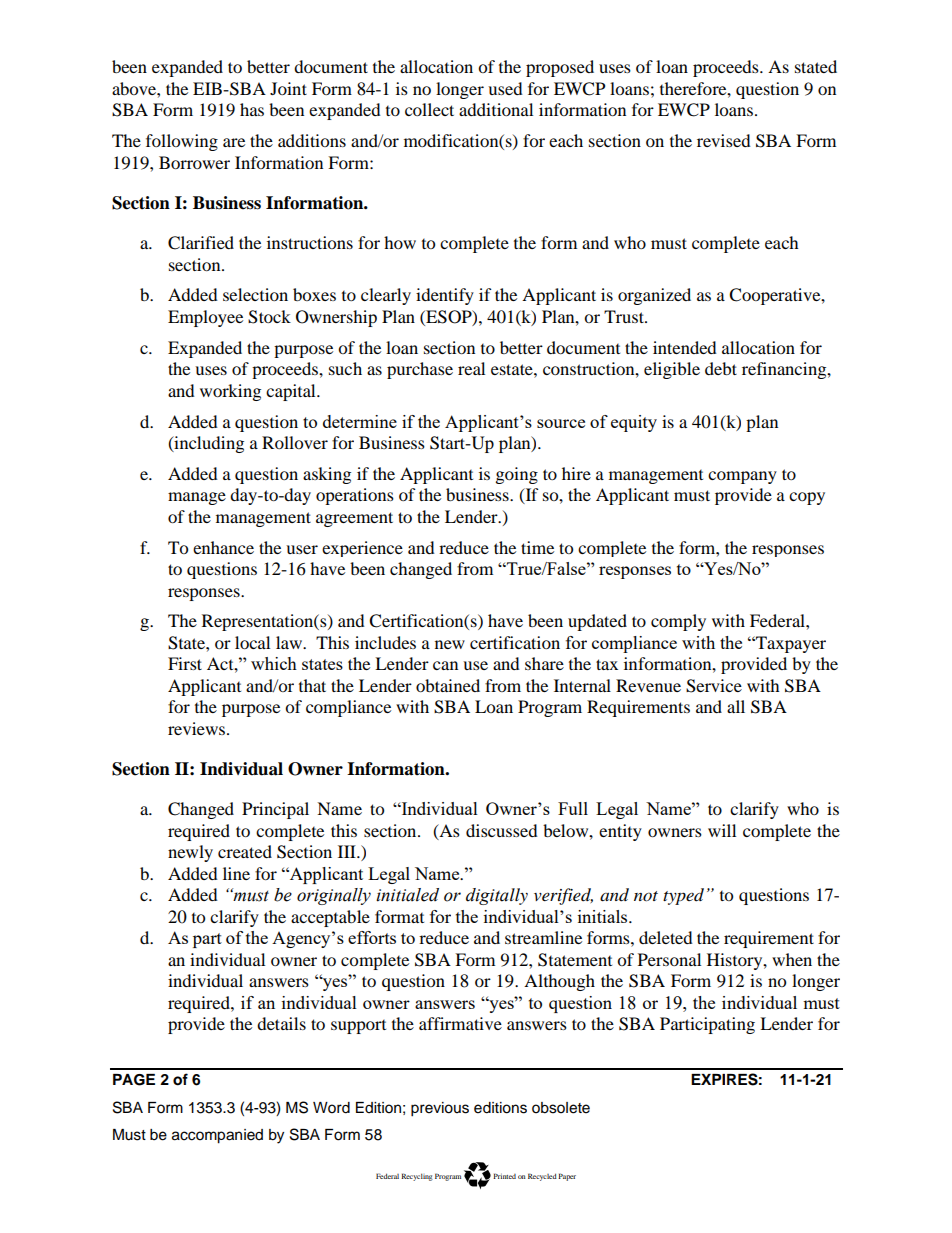 This image has height=1233, width=952. What do you see at coordinates (208, 444) in the image?
I see `including` at bounding box center [208, 444].
